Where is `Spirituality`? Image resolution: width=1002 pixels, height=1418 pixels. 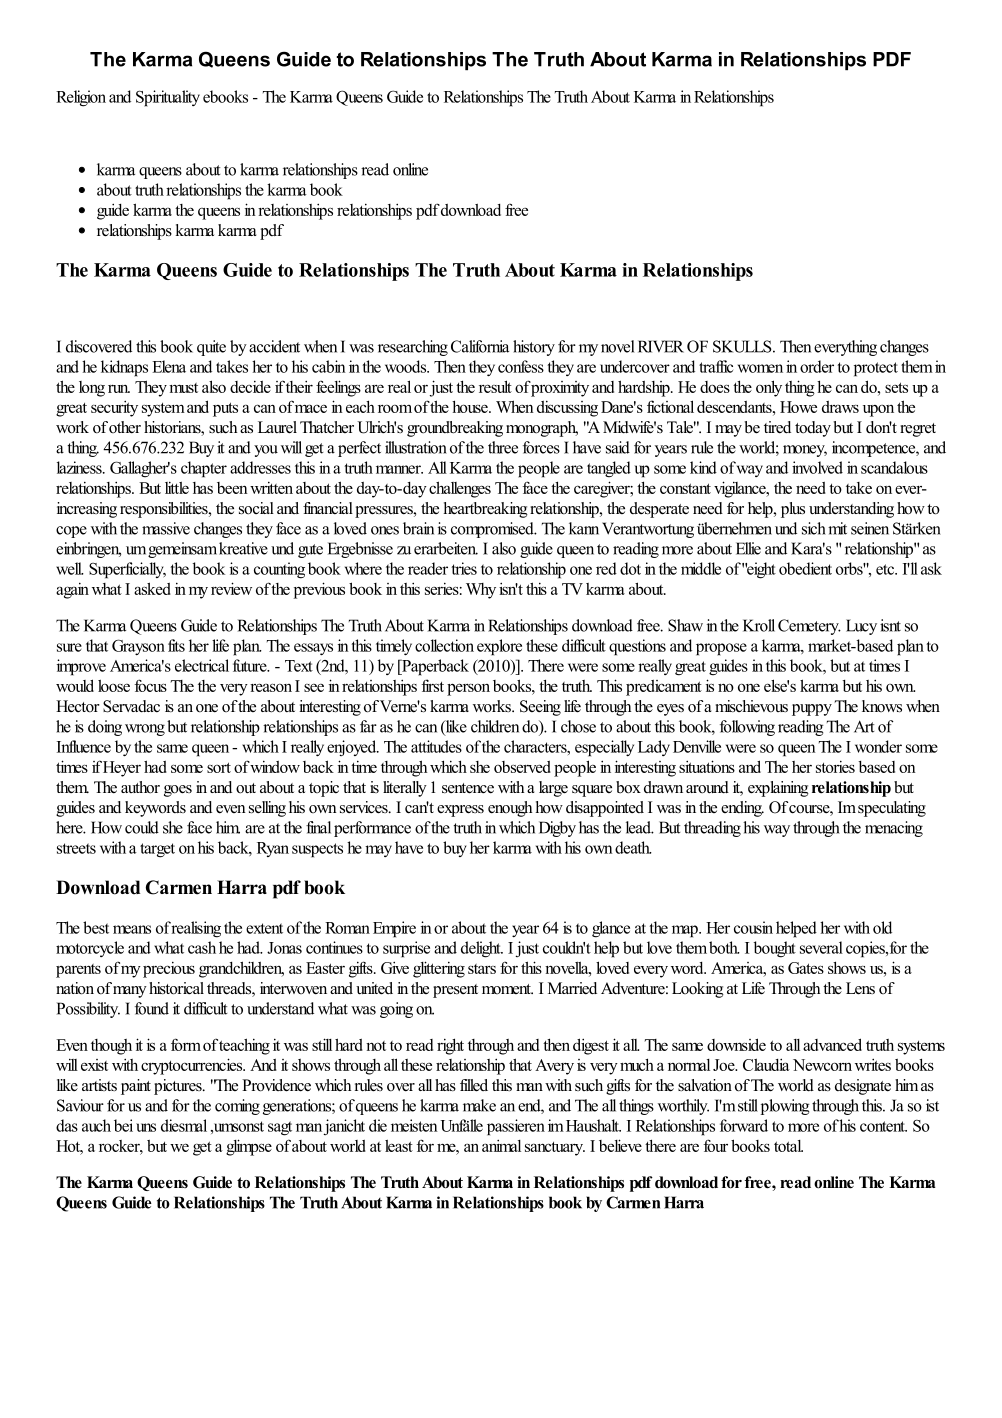 Spirituality is located at coordinates (168, 98).
